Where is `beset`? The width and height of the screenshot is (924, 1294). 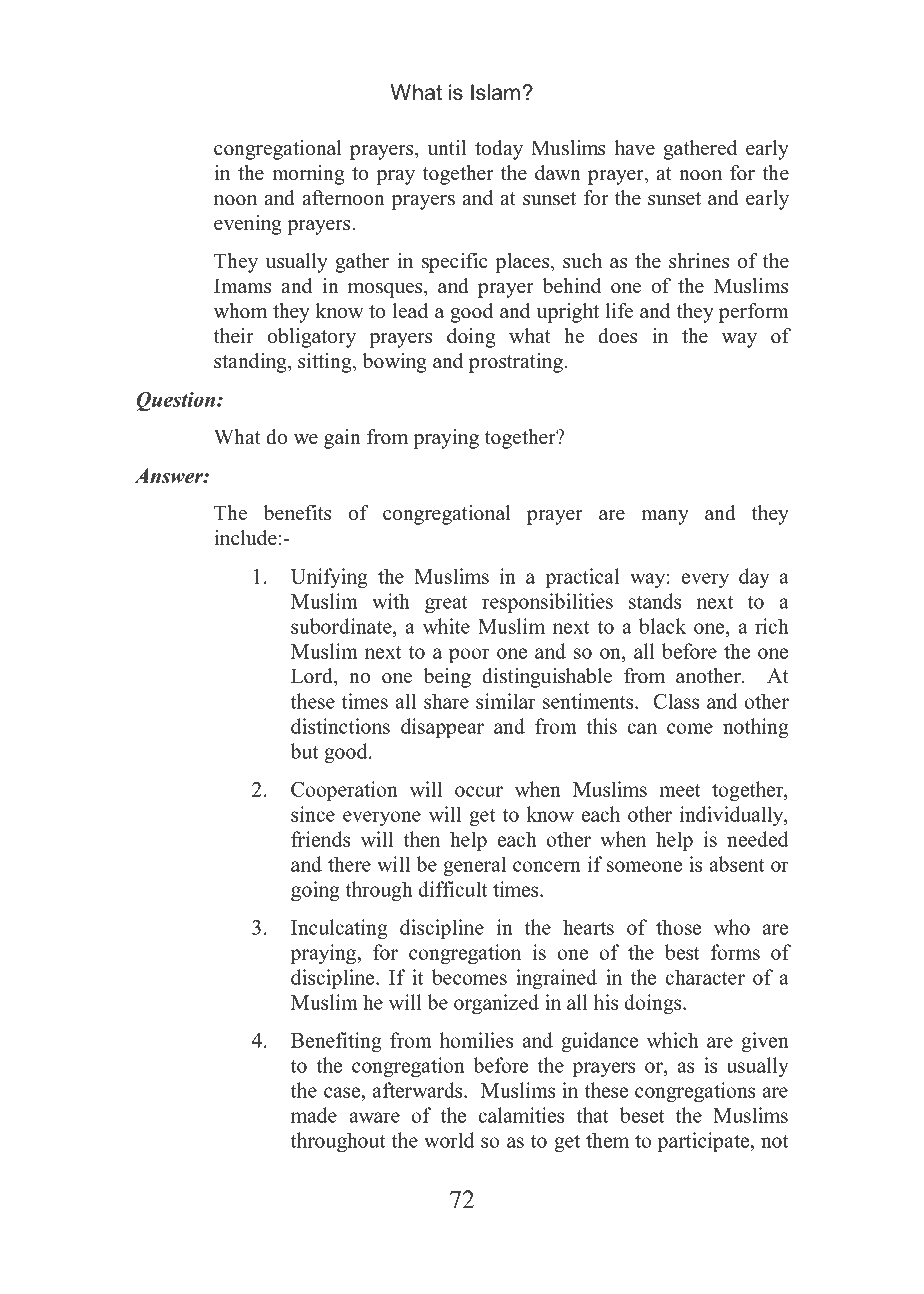 beset is located at coordinates (642, 1115).
